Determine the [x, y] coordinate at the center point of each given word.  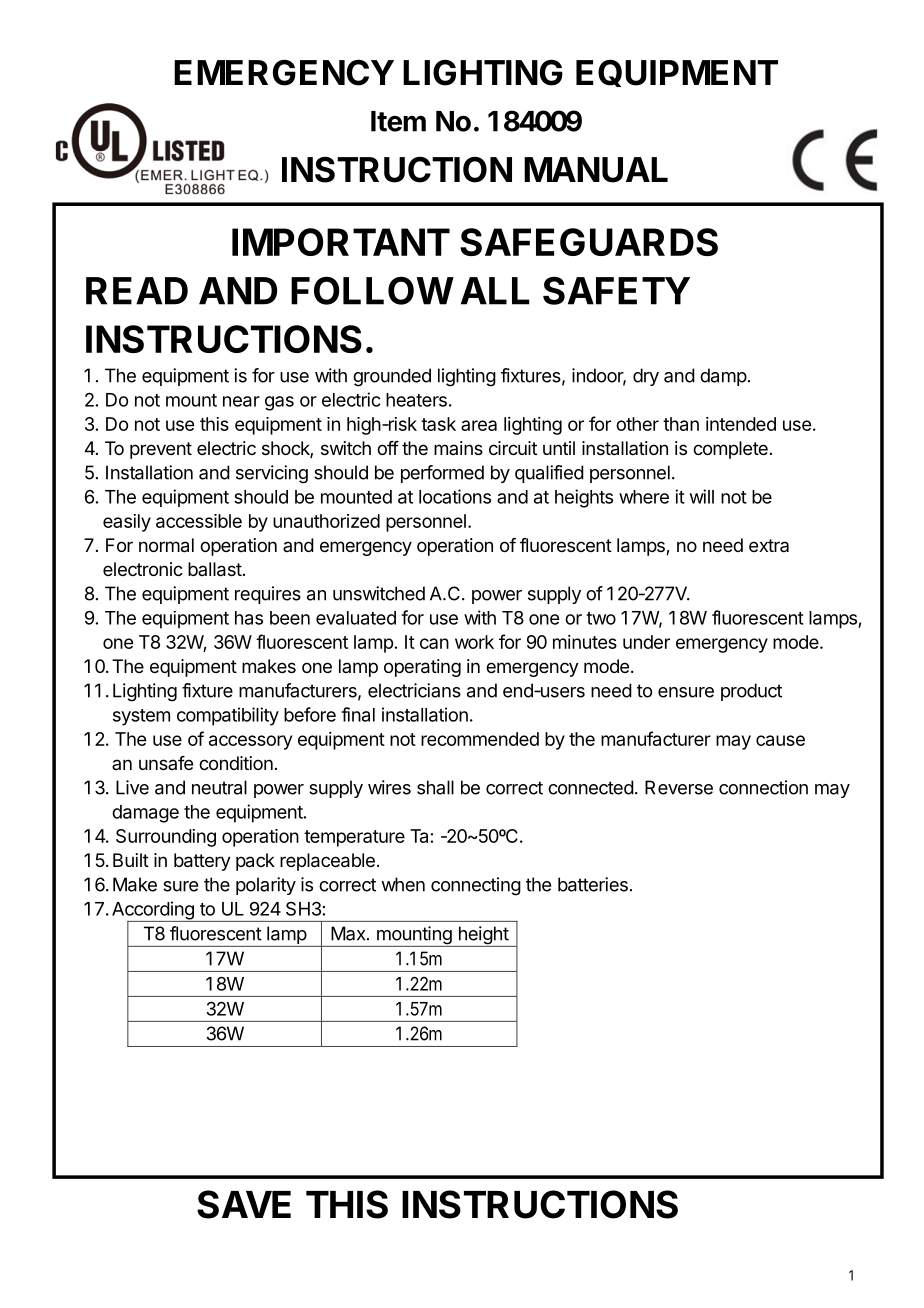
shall [435, 787]
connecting [476, 886]
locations [455, 496]
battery [202, 862]
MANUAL [596, 170]
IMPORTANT [341, 242]
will [702, 496]
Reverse [679, 787]
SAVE [244, 1204]
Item [398, 121]
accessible [199, 521]
